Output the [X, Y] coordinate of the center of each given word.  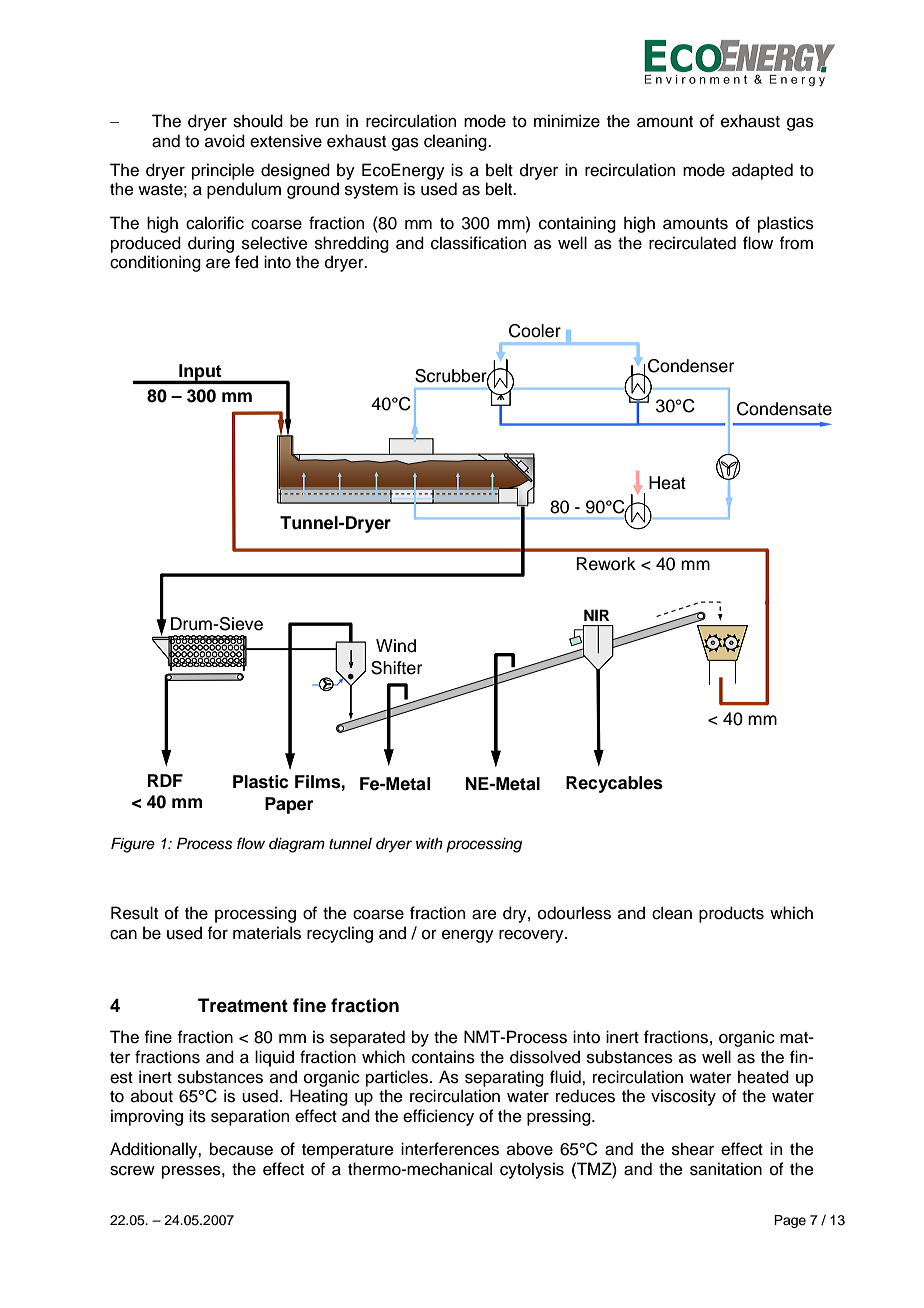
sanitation [726, 1169]
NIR [596, 615]
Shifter [396, 668]
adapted [762, 171]
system [371, 191]
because [241, 1149]
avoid [225, 141]
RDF [165, 780]
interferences [450, 1149]
